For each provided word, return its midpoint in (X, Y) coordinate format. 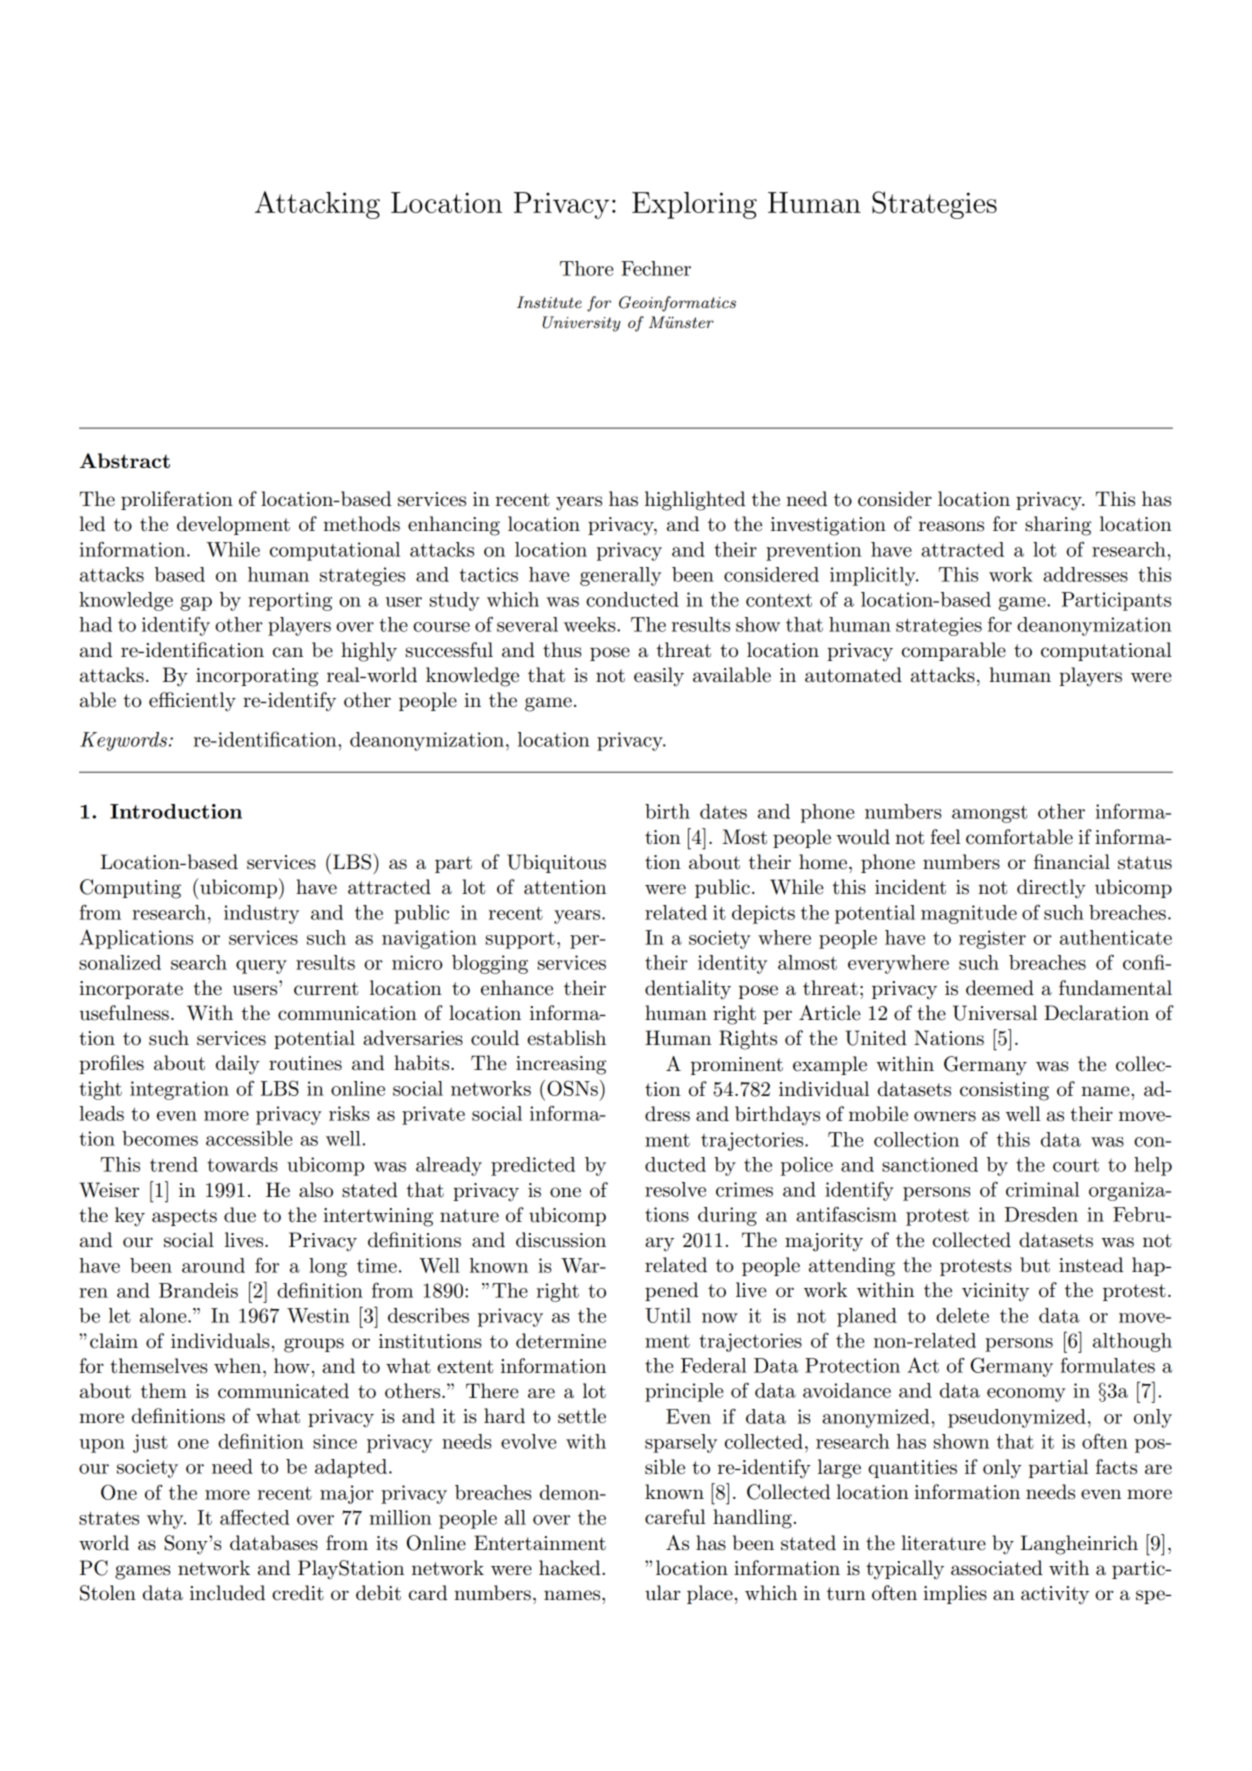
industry (261, 914)
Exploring (694, 205)
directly (1051, 889)
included (227, 1593)
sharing (1058, 526)
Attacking (317, 205)
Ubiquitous (556, 863)
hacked (571, 1568)
